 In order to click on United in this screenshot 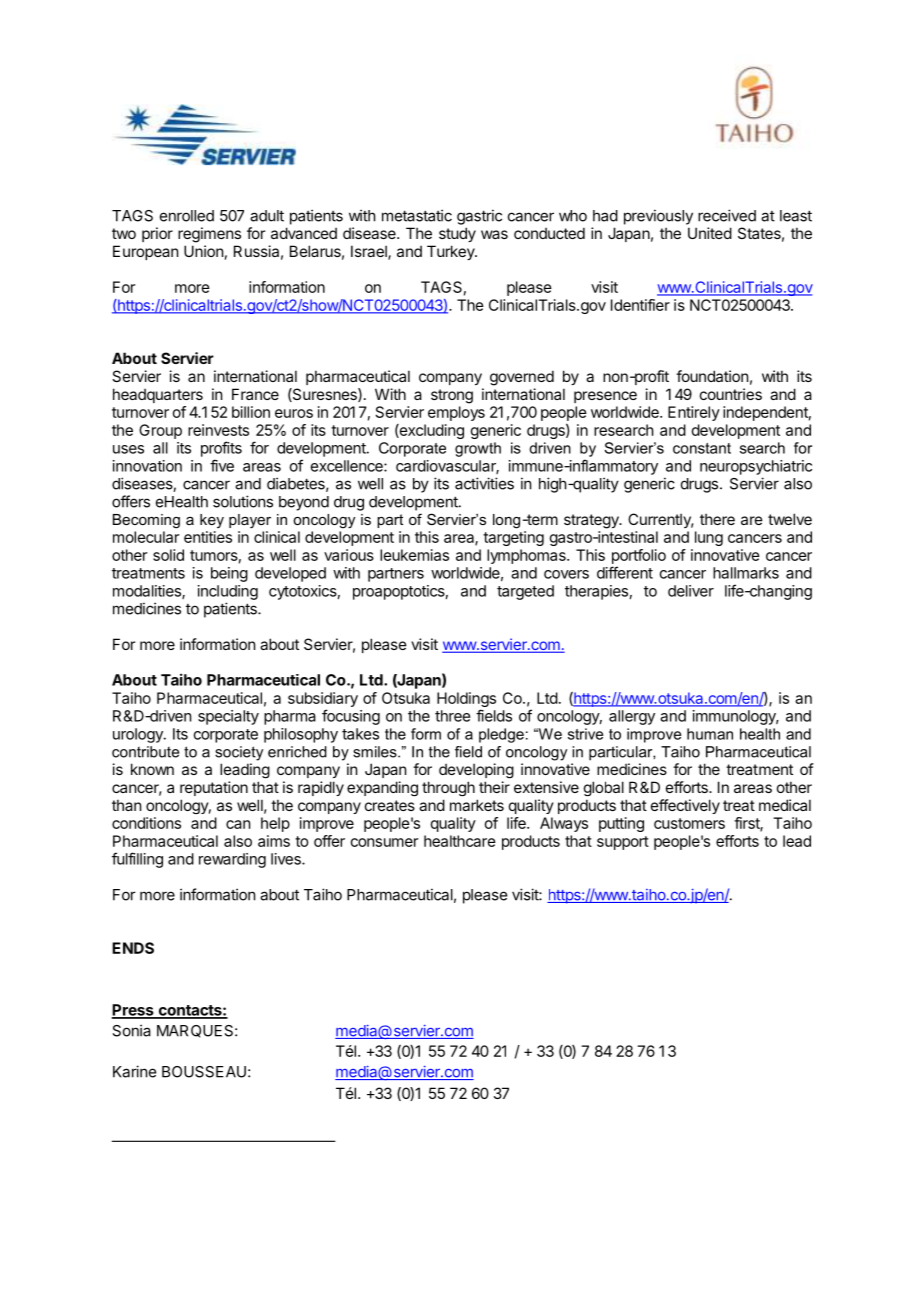, I will do `click(710, 233)`.
